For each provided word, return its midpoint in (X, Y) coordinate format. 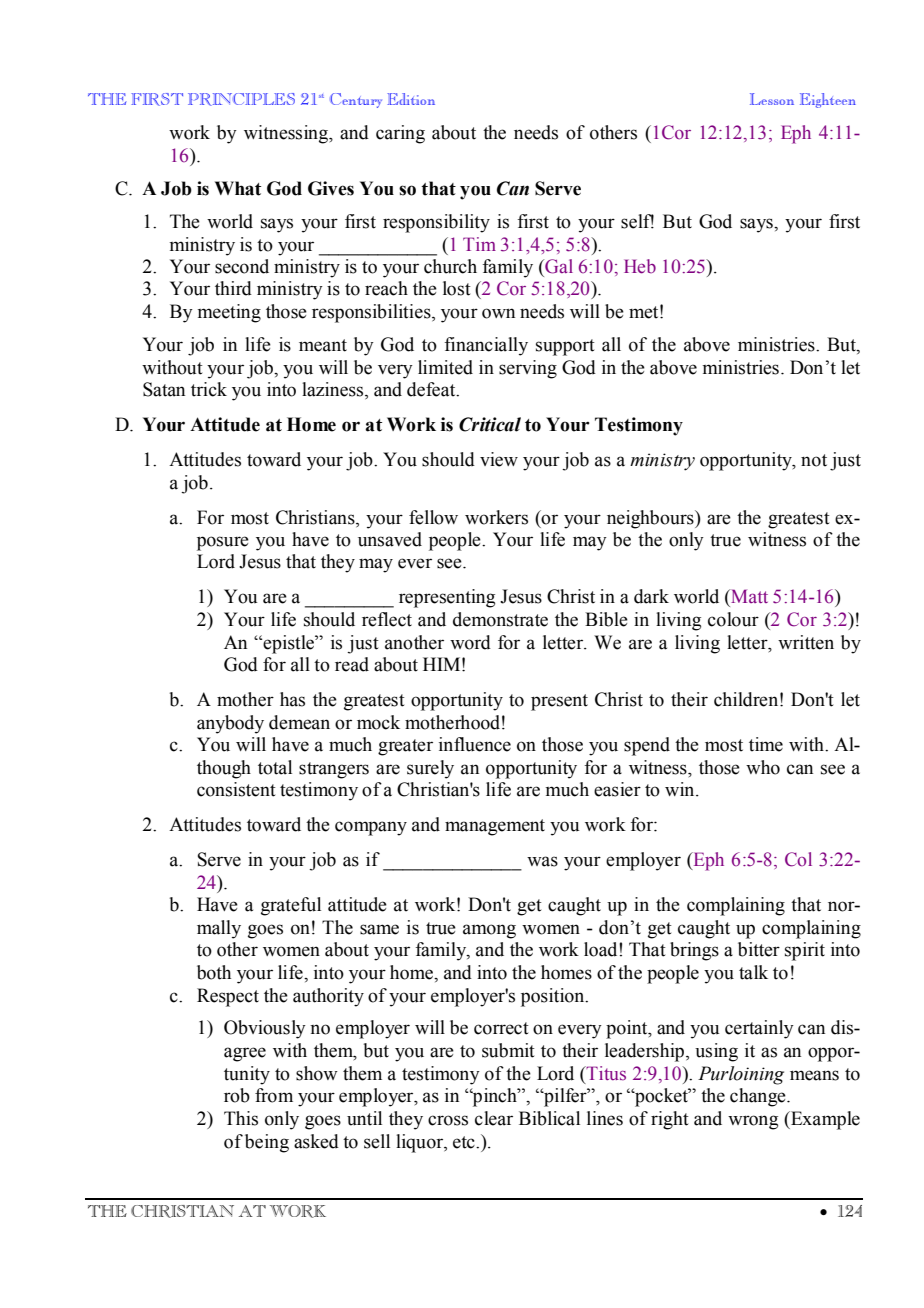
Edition (411, 99)
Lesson (772, 99)
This (241, 1118)
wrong (753, 1122)
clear (494, 1118)
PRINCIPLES (241, 99)
